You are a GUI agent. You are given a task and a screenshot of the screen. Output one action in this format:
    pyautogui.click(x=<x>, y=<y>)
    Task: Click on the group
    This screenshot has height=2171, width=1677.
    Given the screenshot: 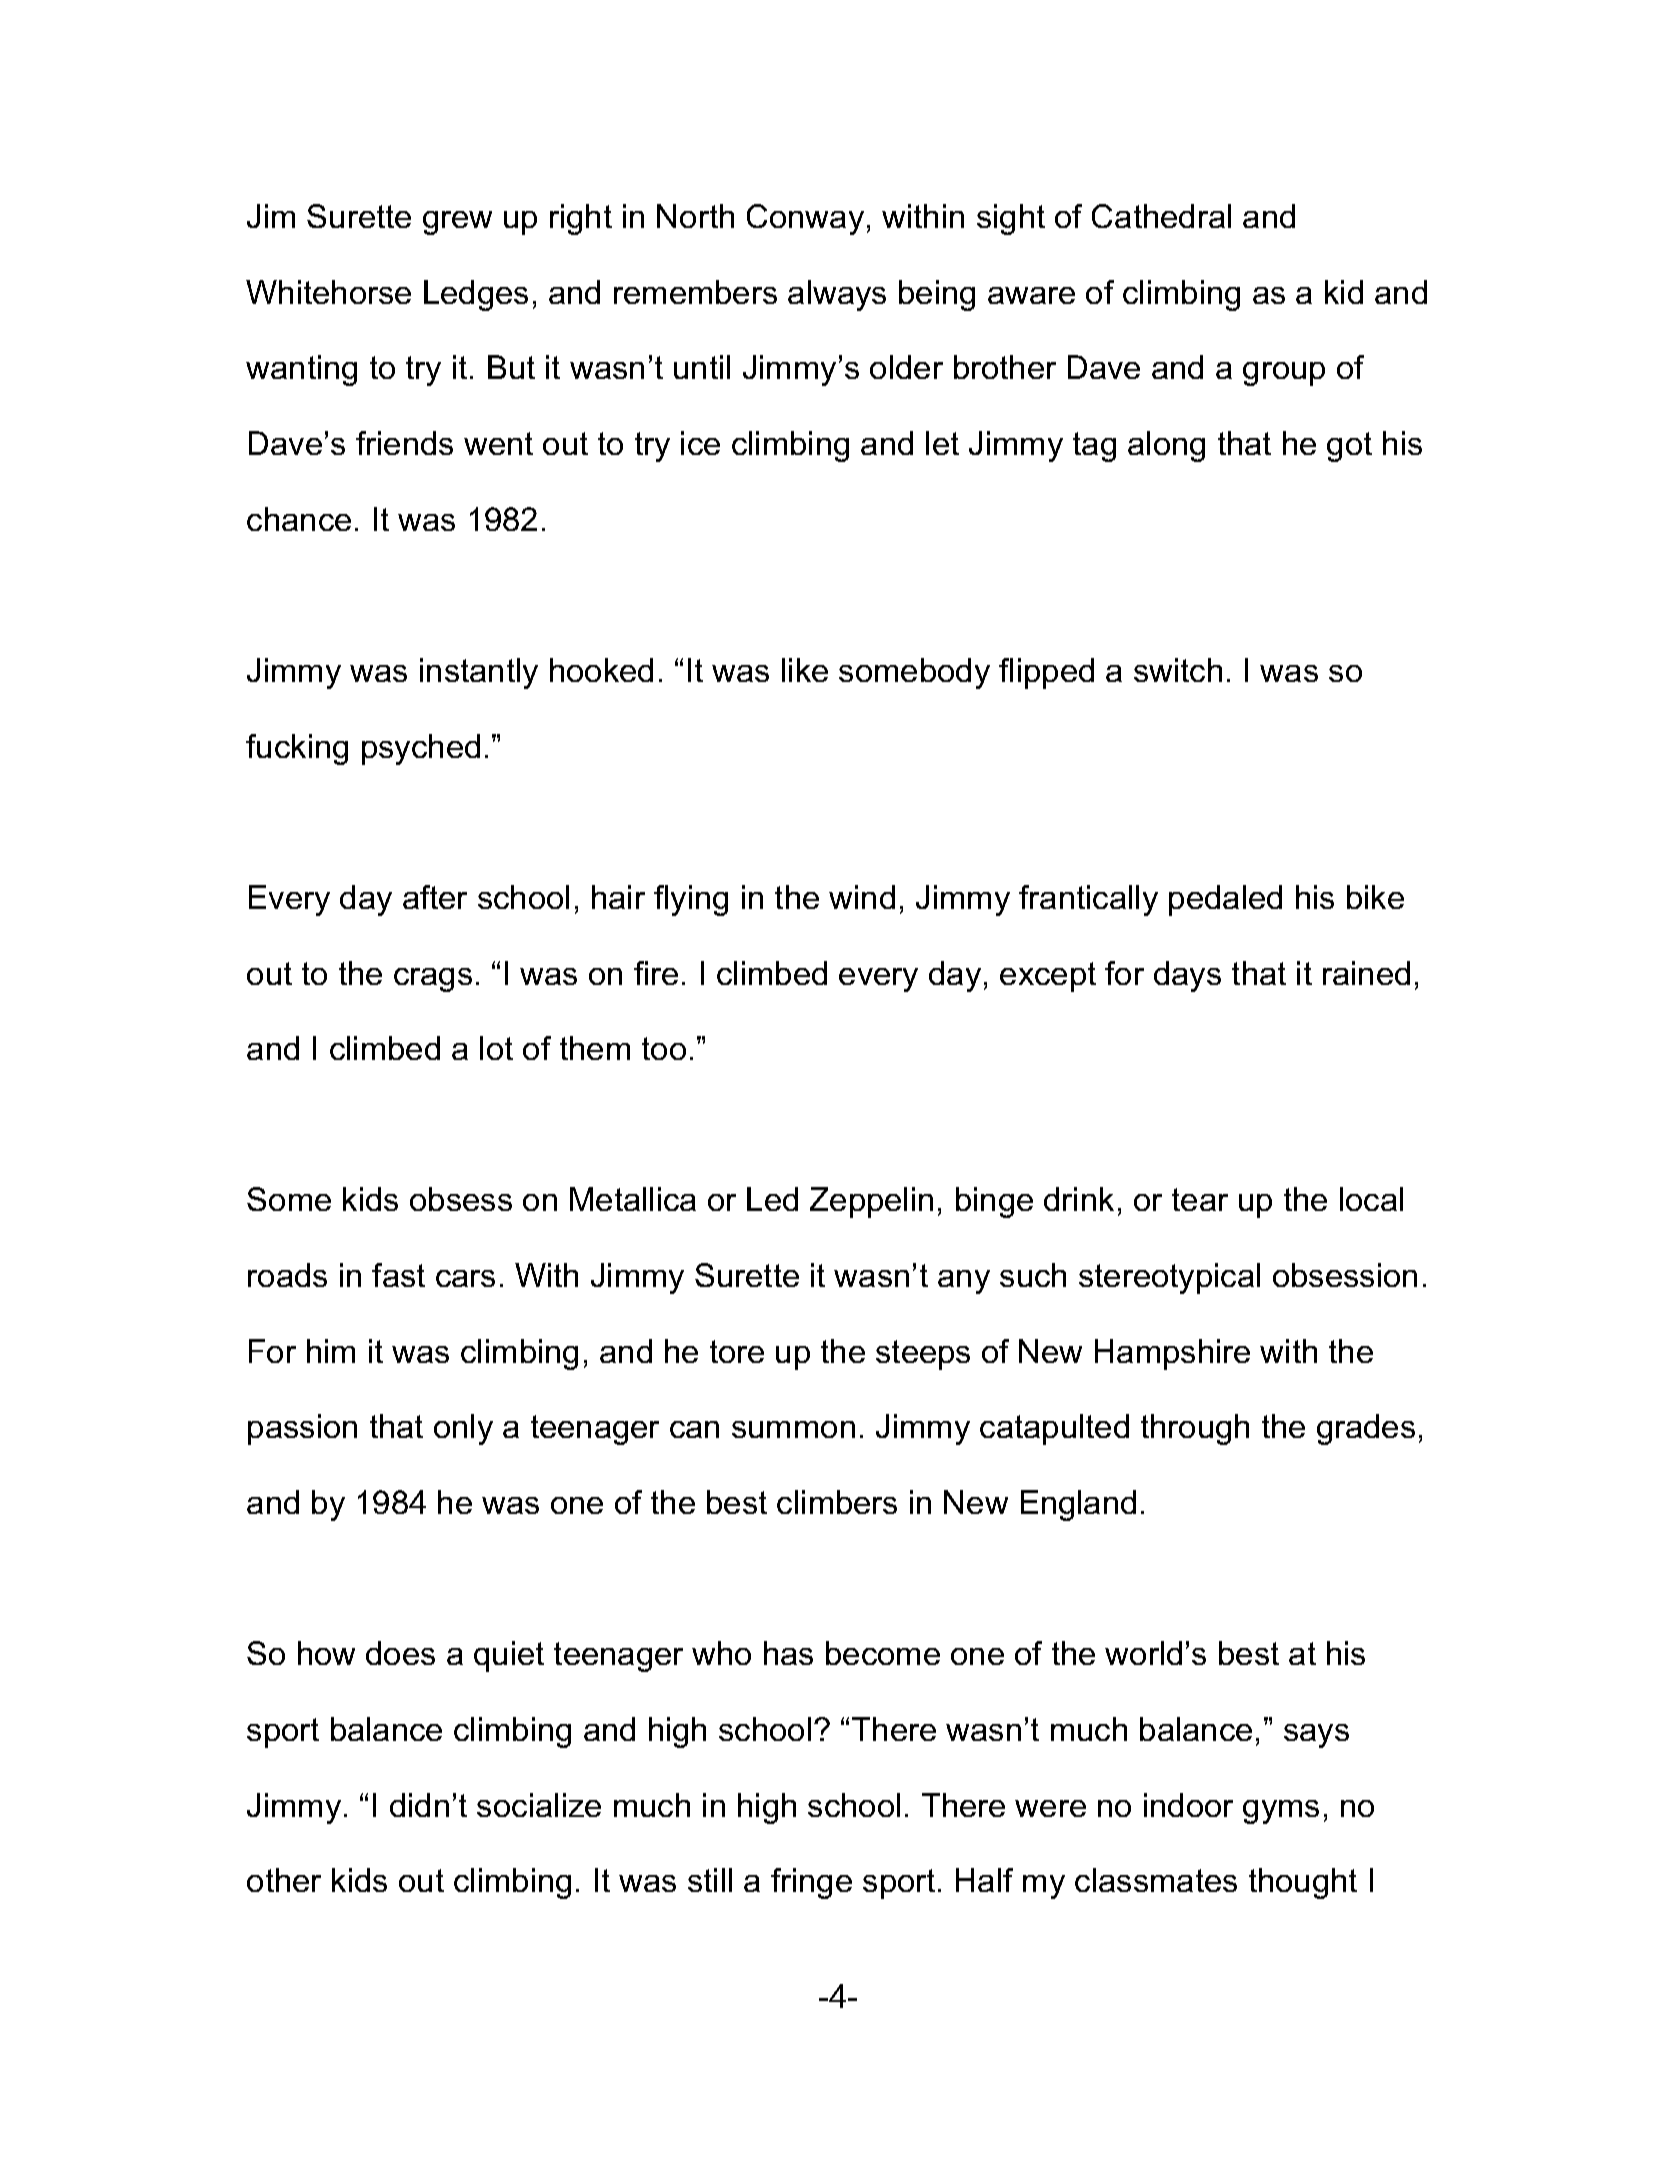 What is the action you would take?
    pyautogui.click(x=1284, y=374)
